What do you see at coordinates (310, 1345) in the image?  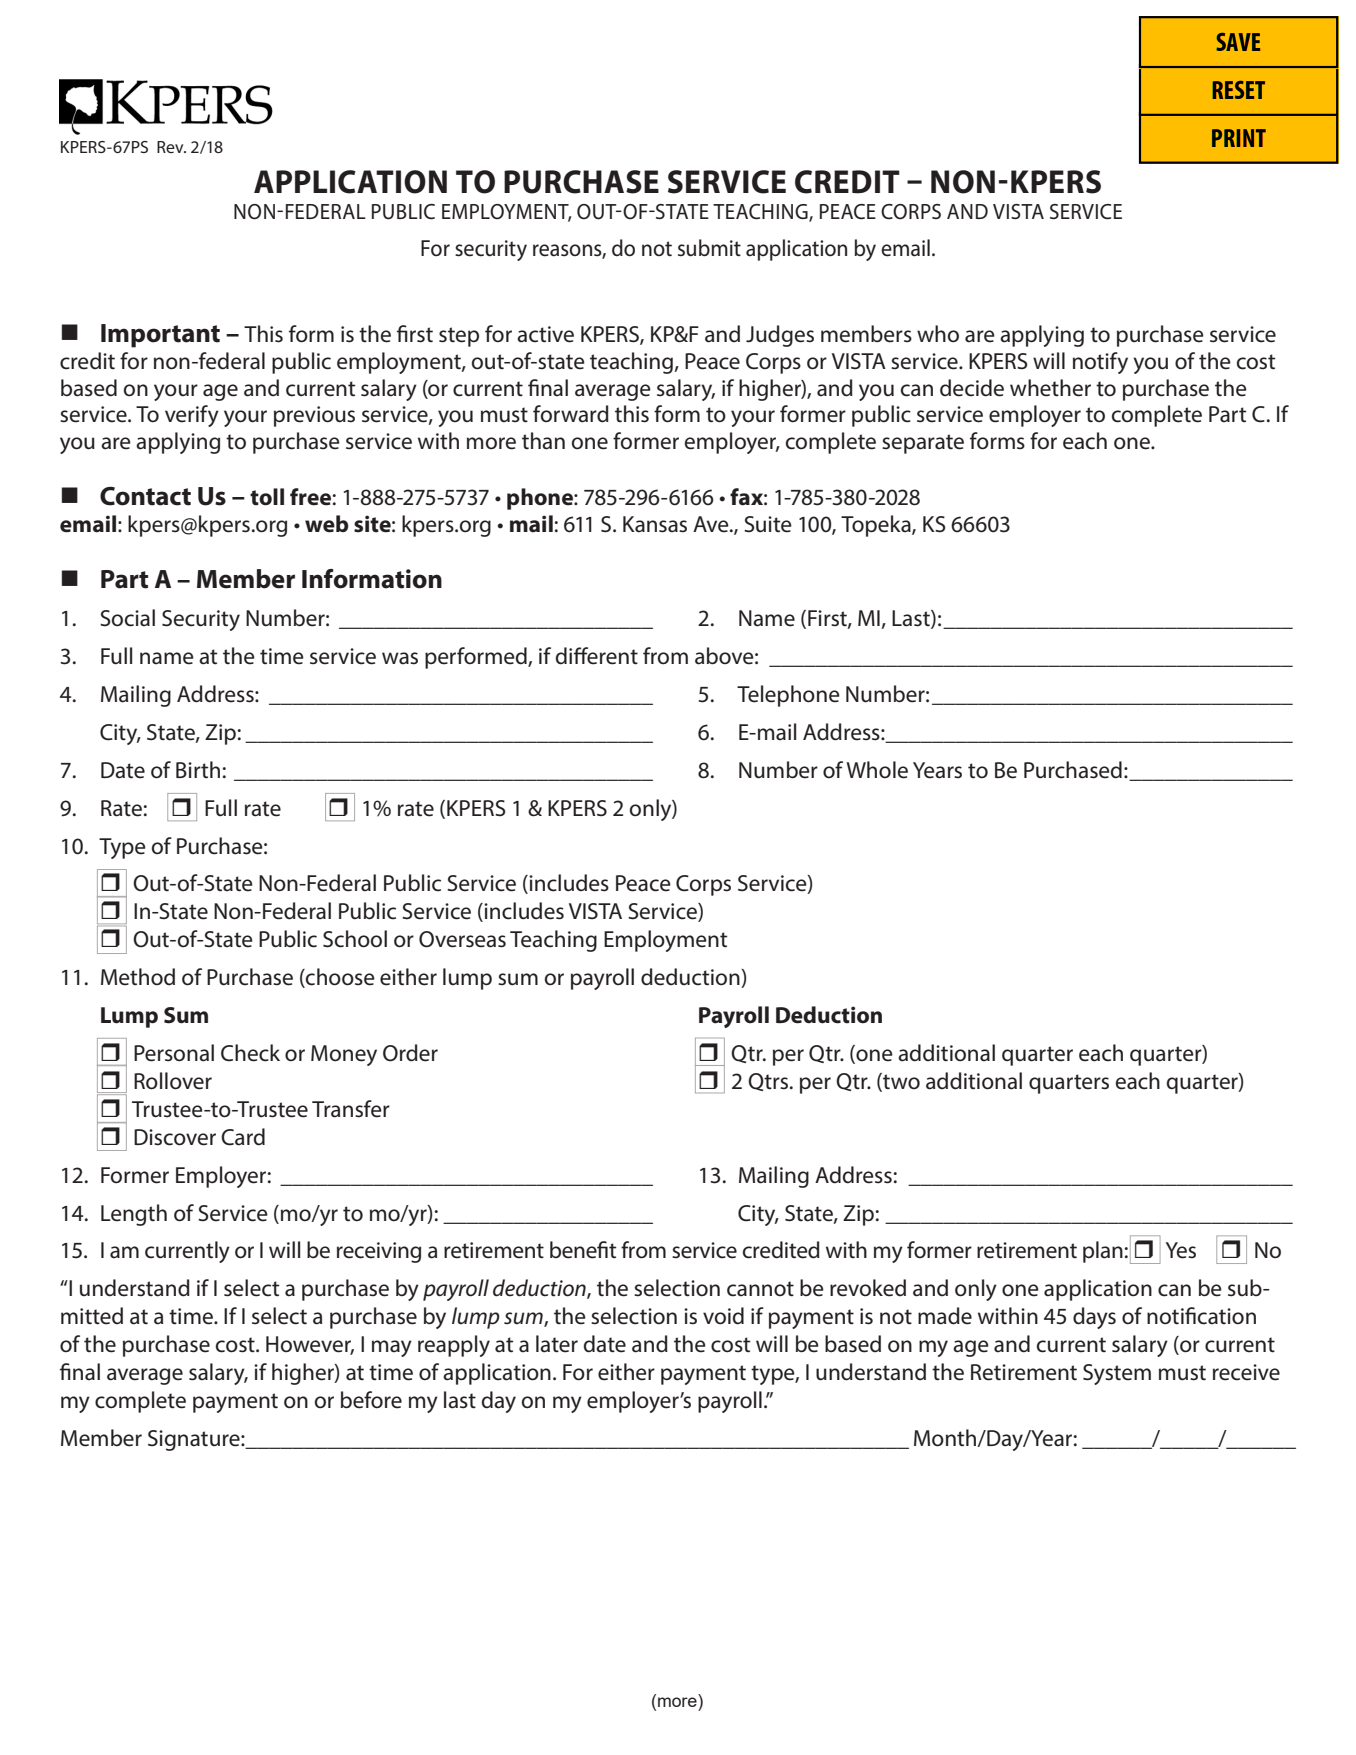 I see `However` at bounding box center [310, 1345].
